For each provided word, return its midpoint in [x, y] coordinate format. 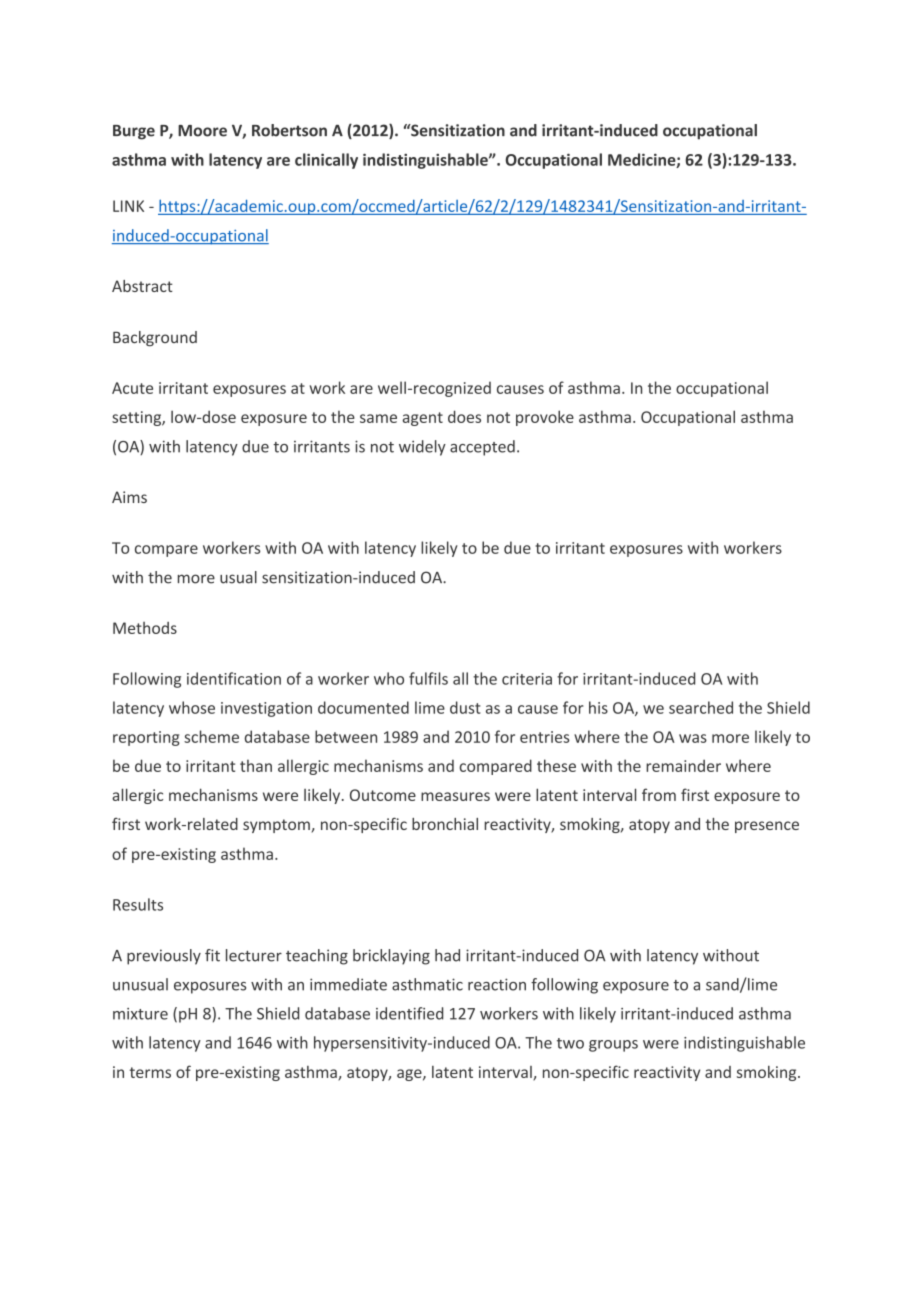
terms [150, 1072]
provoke [545, 418]
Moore [202, 131]
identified [409, 1013]
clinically [326, 161]
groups [613, 1046]
